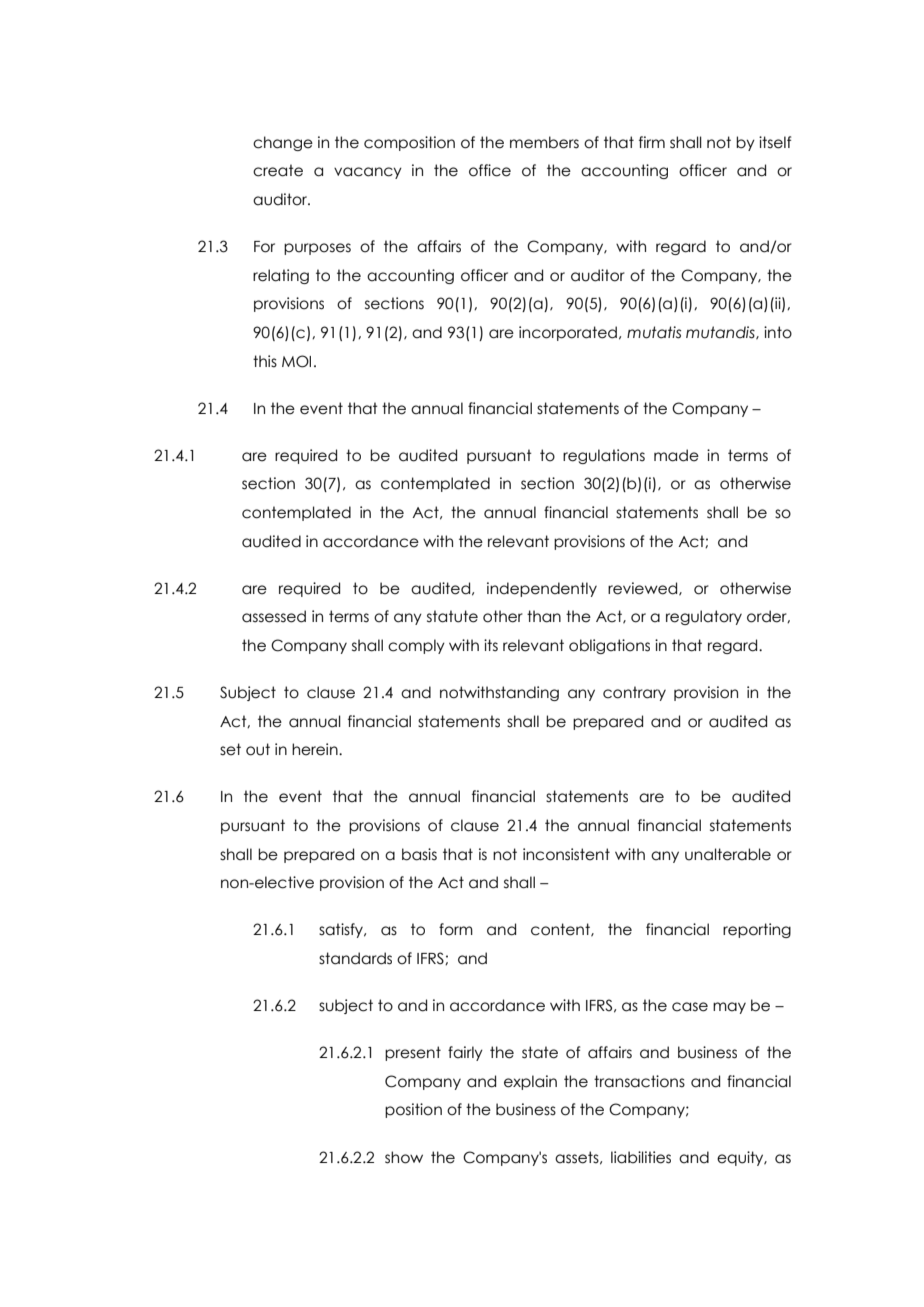 This screenshot has height=1307, width=924. I want to click on than, so click(544, 616).
